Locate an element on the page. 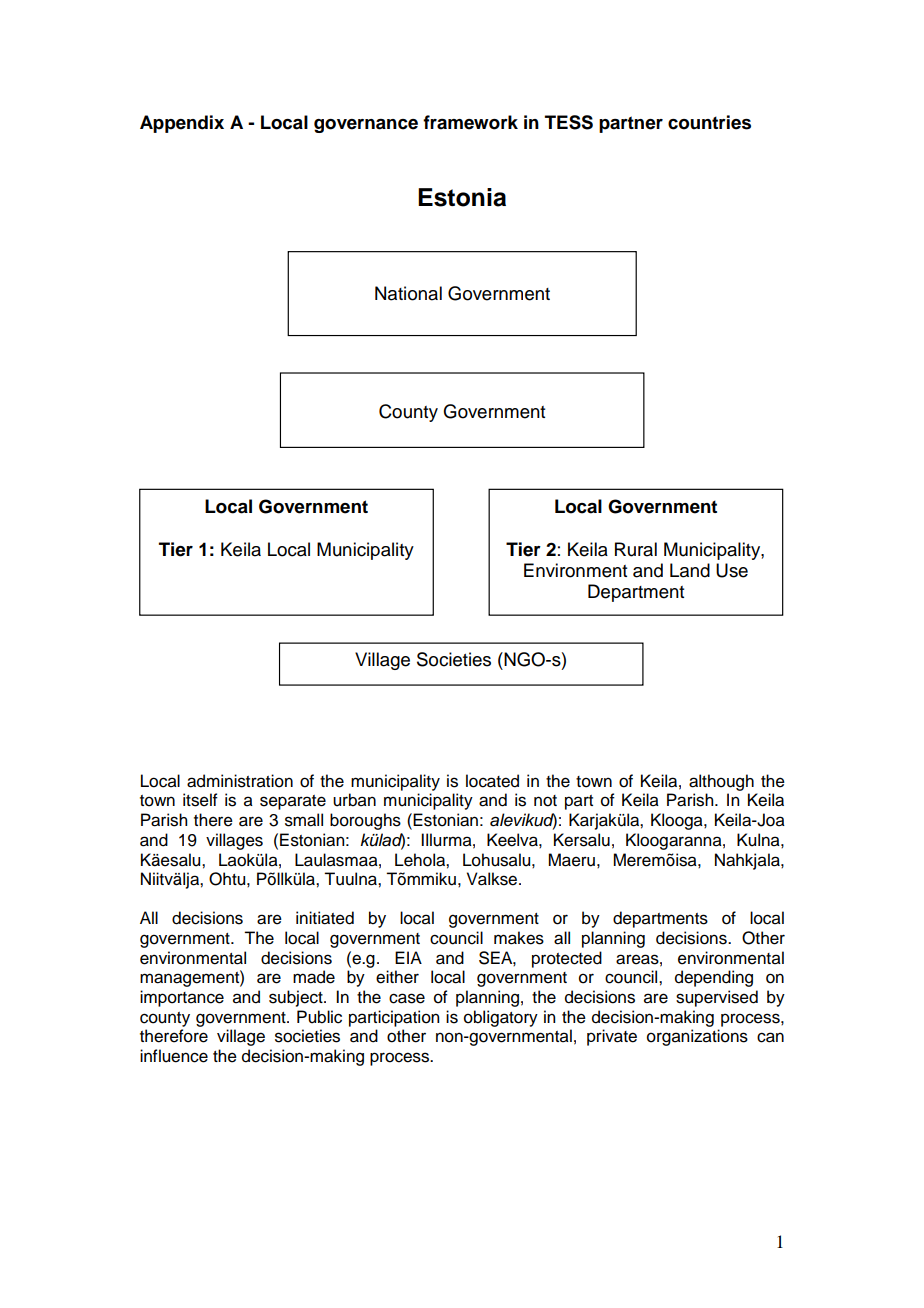 This page has width=924, height=1308. framework is located at coordinates (470, 122).
